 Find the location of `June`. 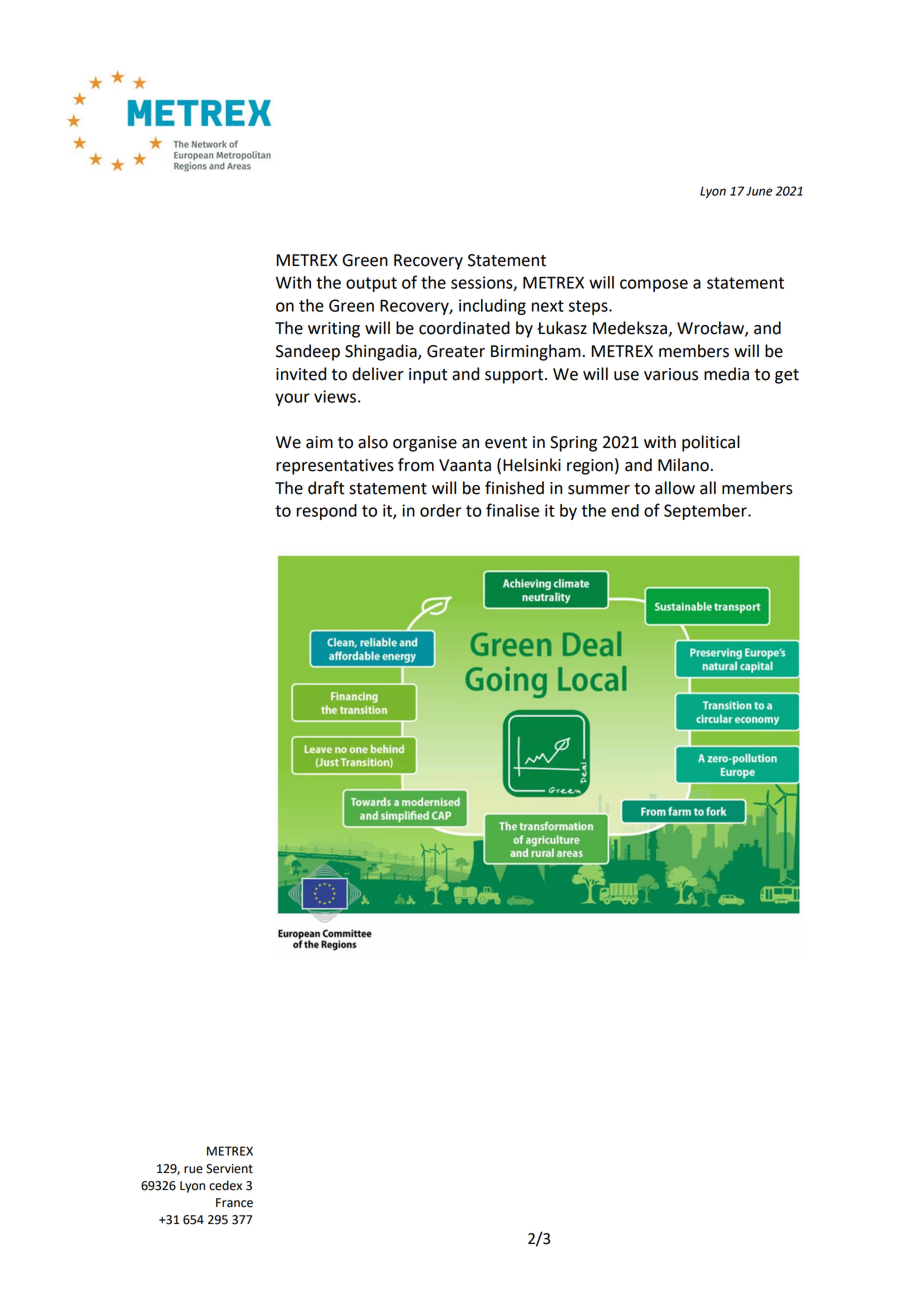

June is located at coordinates (759, 191).
